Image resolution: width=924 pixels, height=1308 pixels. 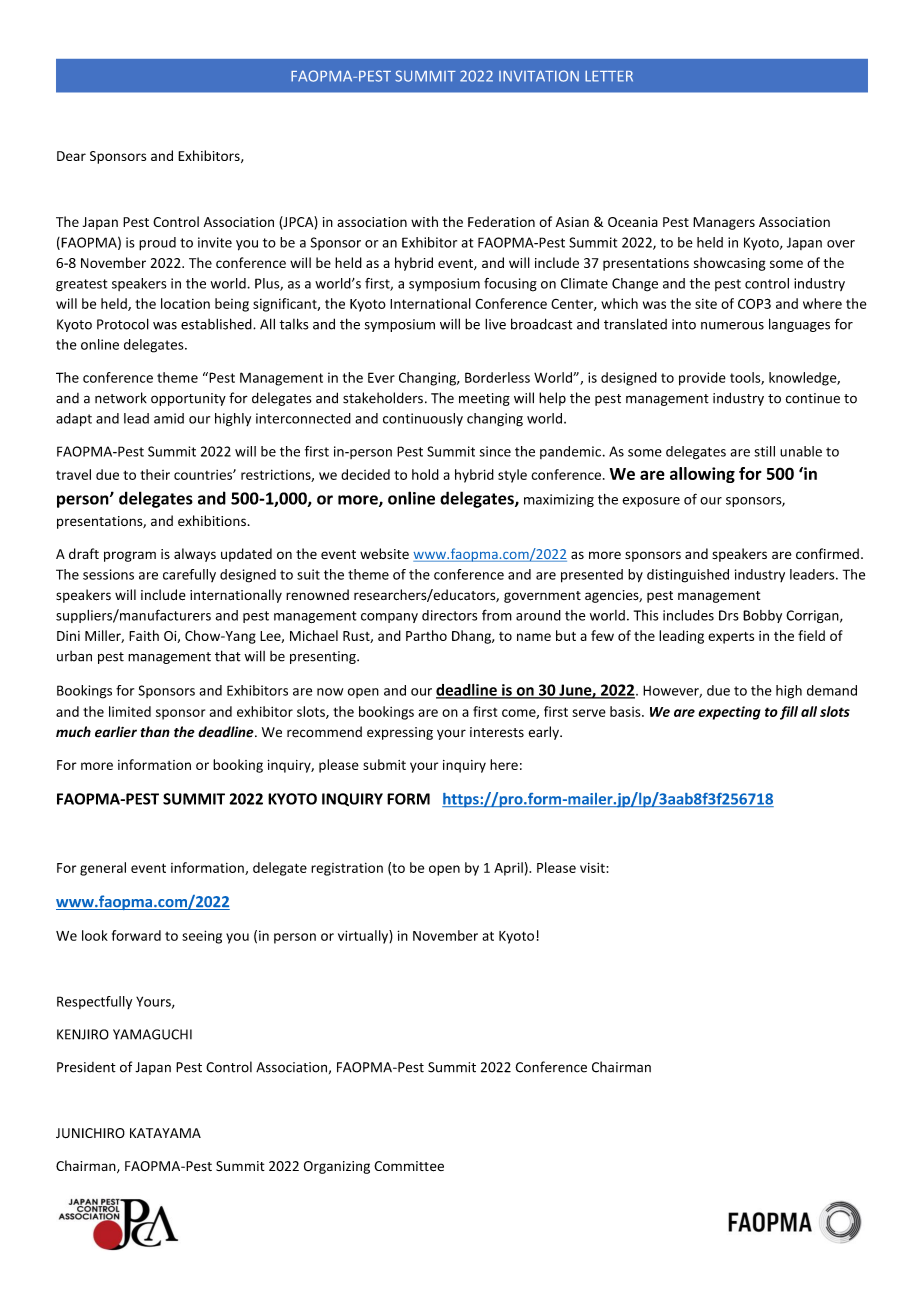 What do you see at coordinates (449, 615) in the page?
I see `directors` at bounding box center [449, 615].
